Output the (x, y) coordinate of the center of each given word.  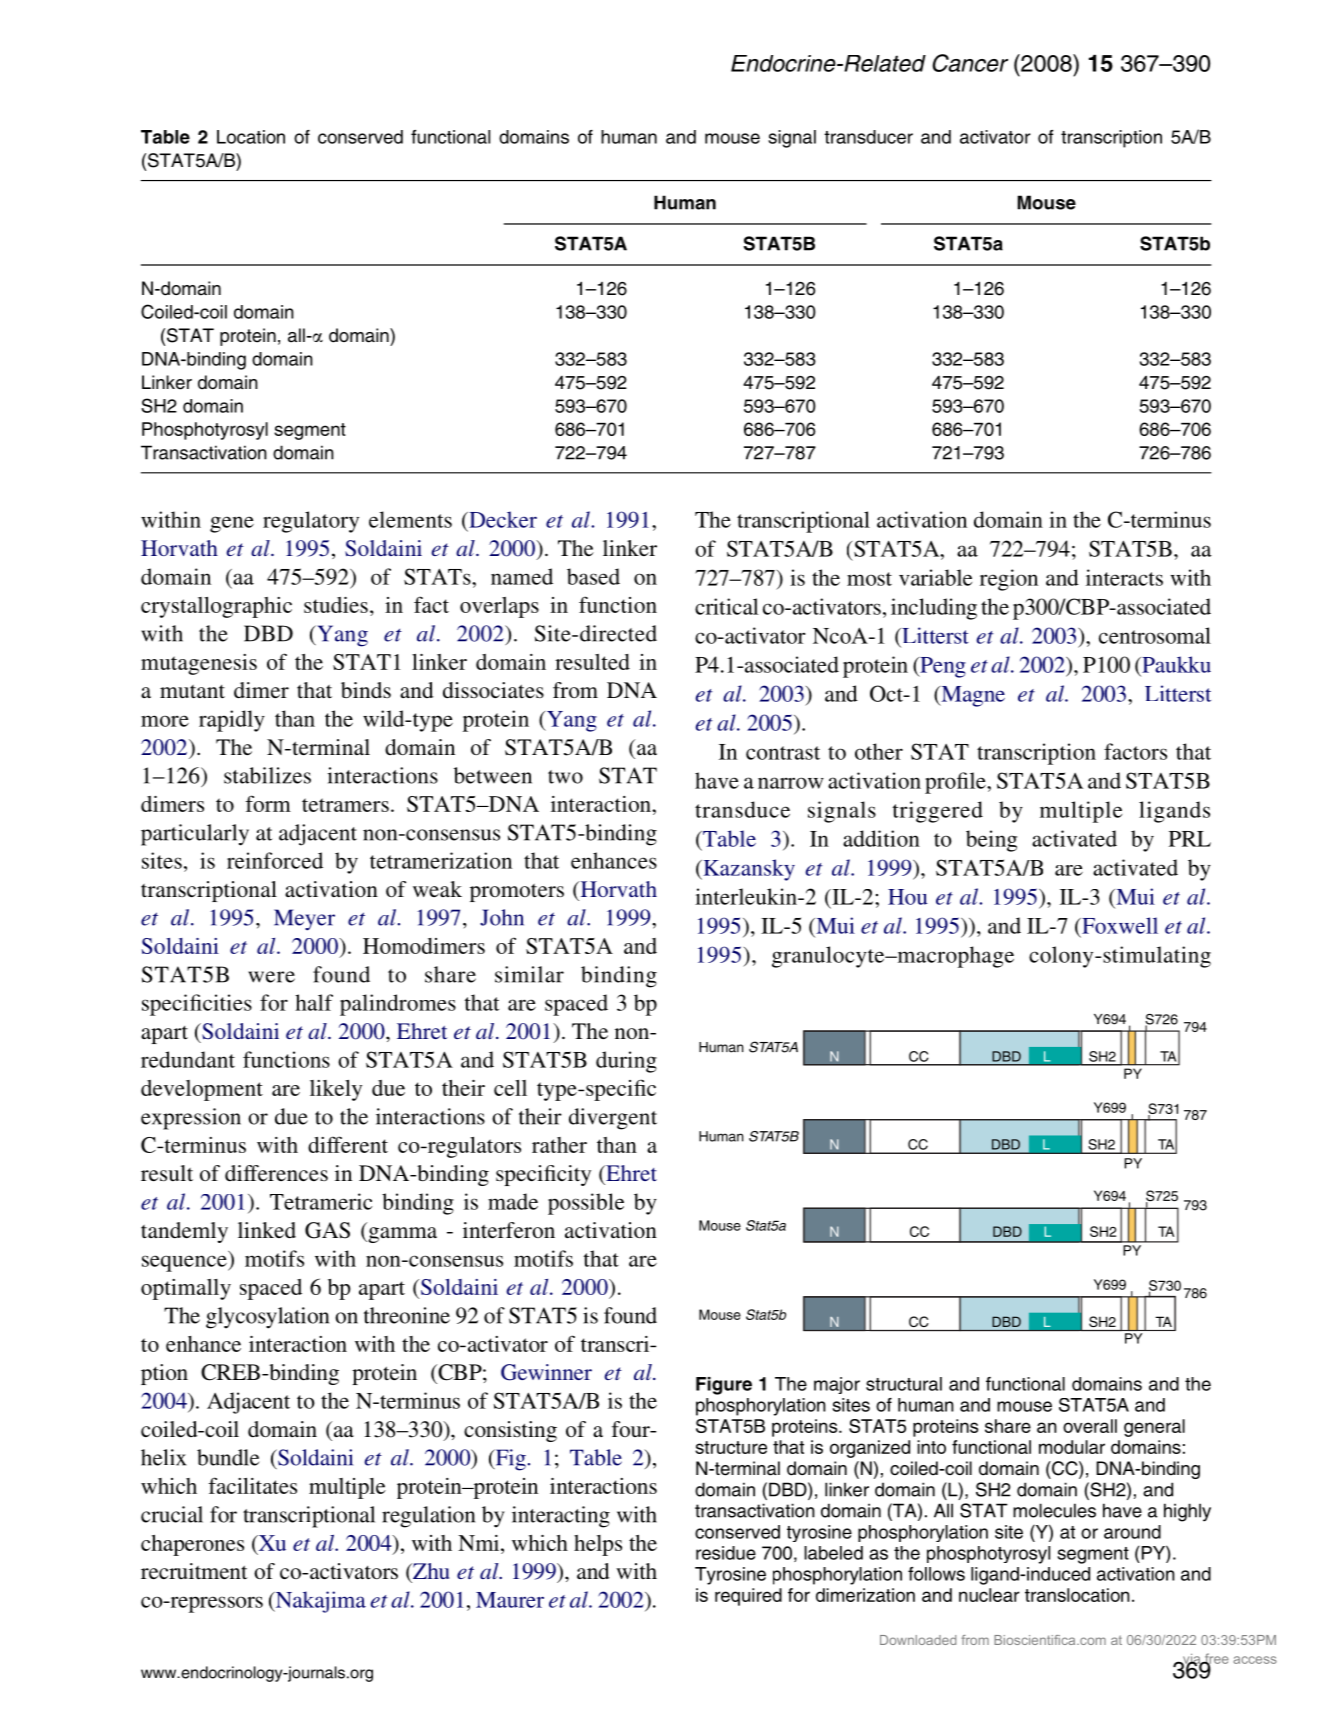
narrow (791, 783)
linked (267, 1230)
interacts (1124, 577)
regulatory (311, 522)
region (1009, 580)
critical (727, 606)
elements (410, 519)
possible (586, 1204)
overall (1090, 1426)
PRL (1190, 839)
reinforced (275, 860)
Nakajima (319, 1602)
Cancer (970, 63)
